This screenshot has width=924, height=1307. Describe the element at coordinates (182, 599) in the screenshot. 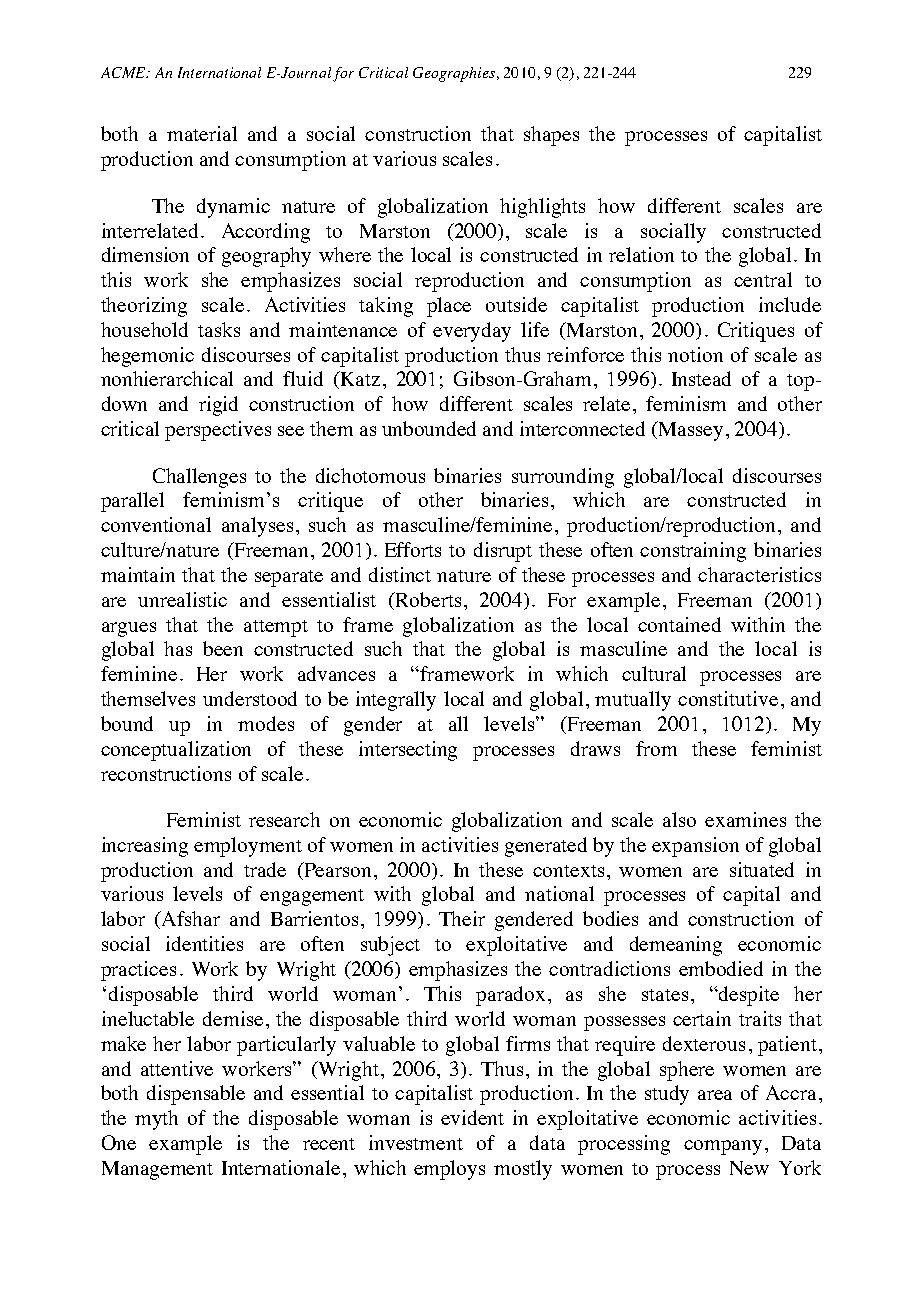

I see `unrealistic` at that location.
